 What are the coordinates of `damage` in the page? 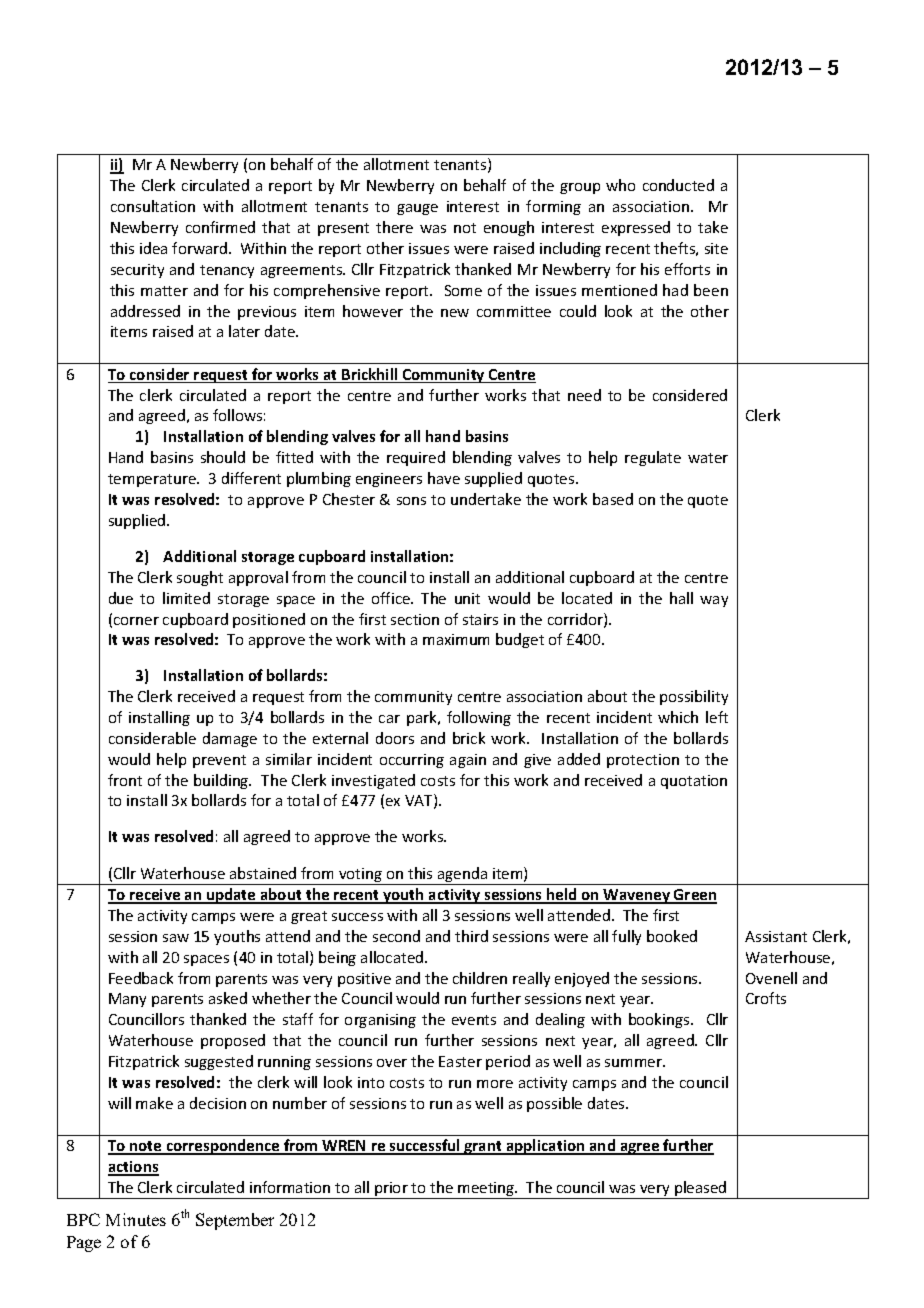 It's located at (230, 739).
